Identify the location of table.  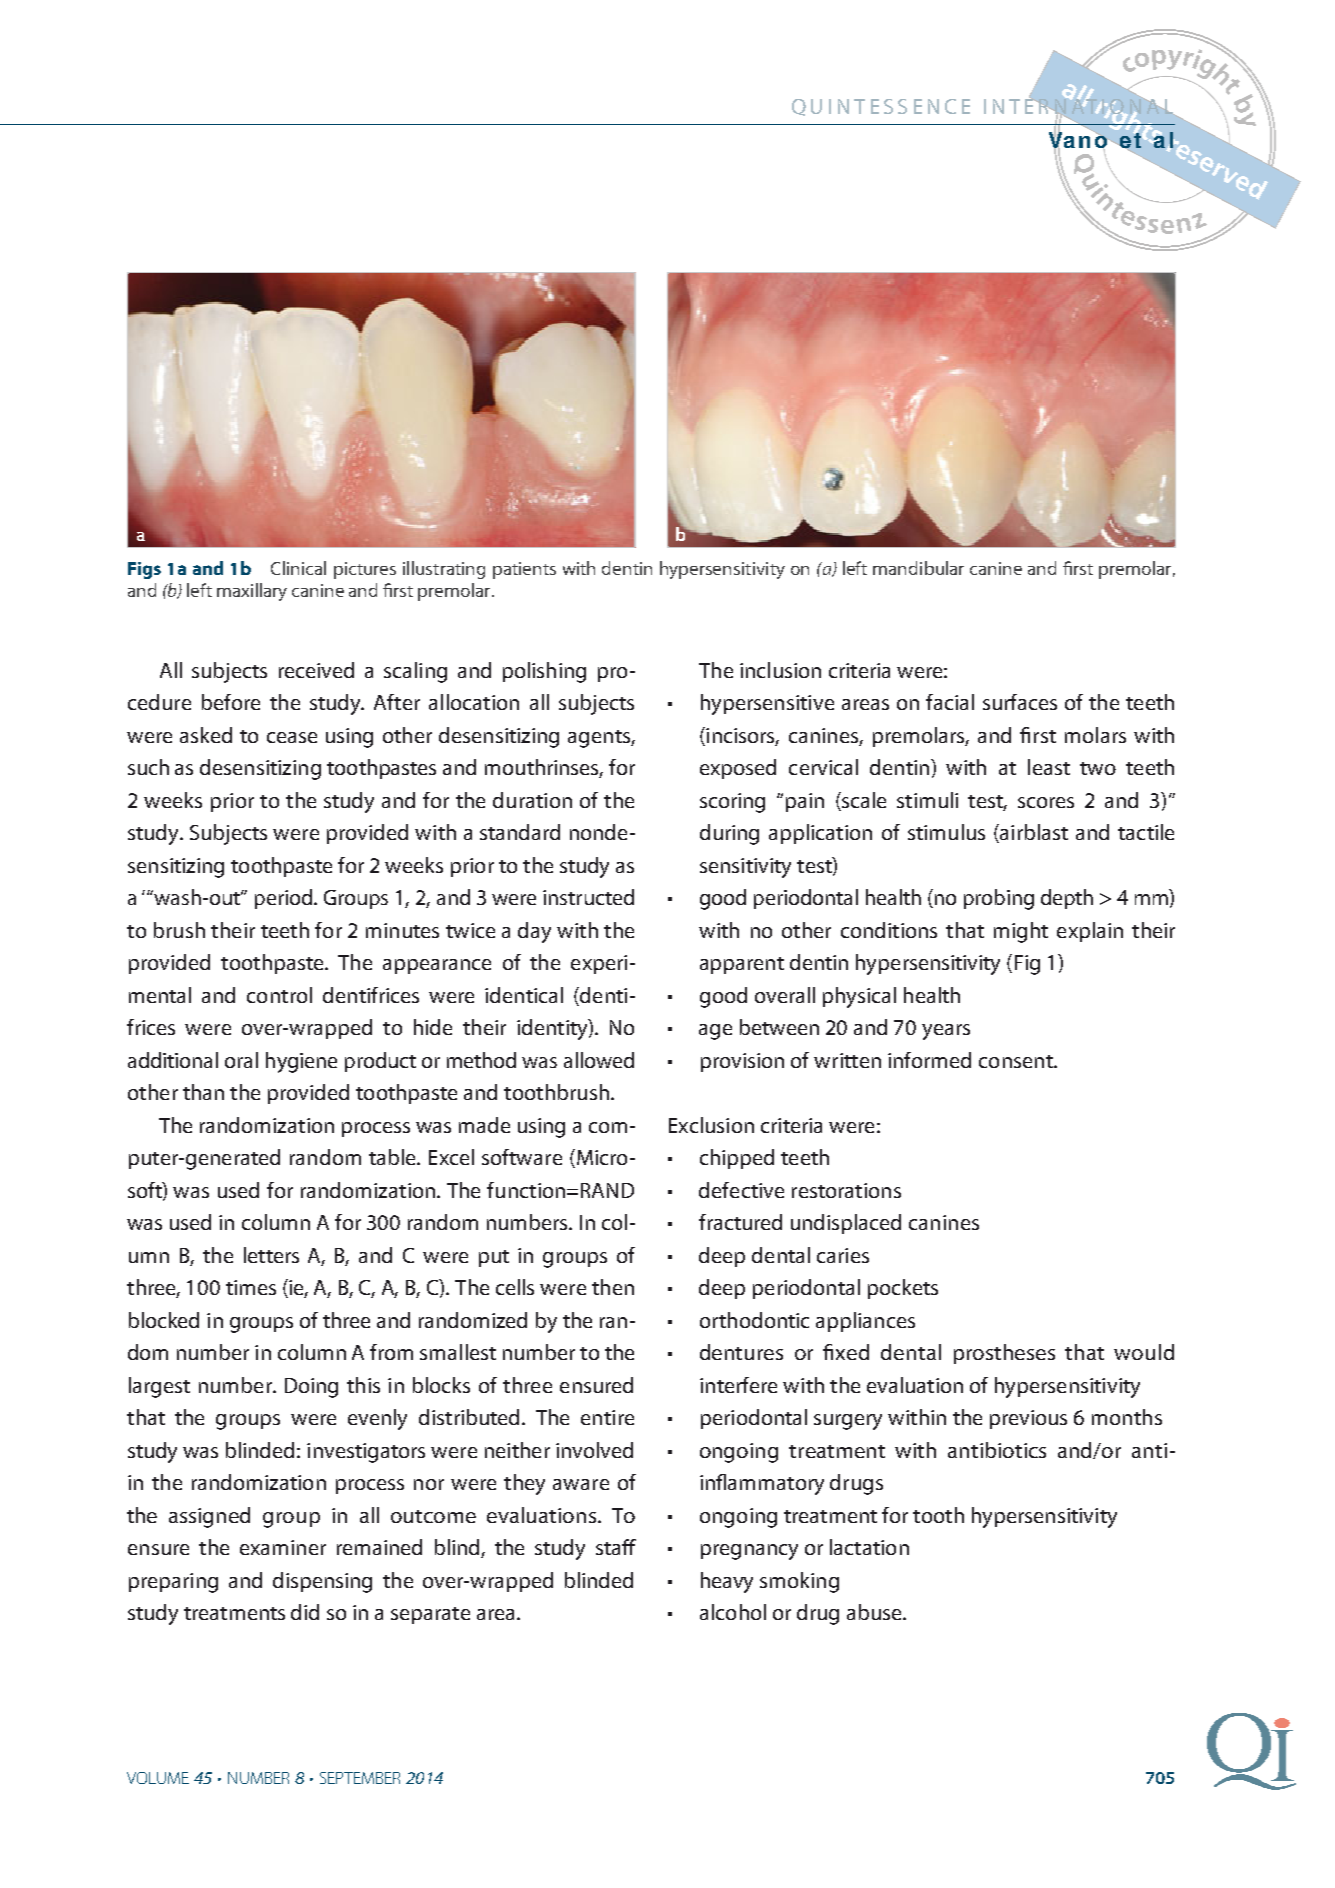
(393, 1157).
